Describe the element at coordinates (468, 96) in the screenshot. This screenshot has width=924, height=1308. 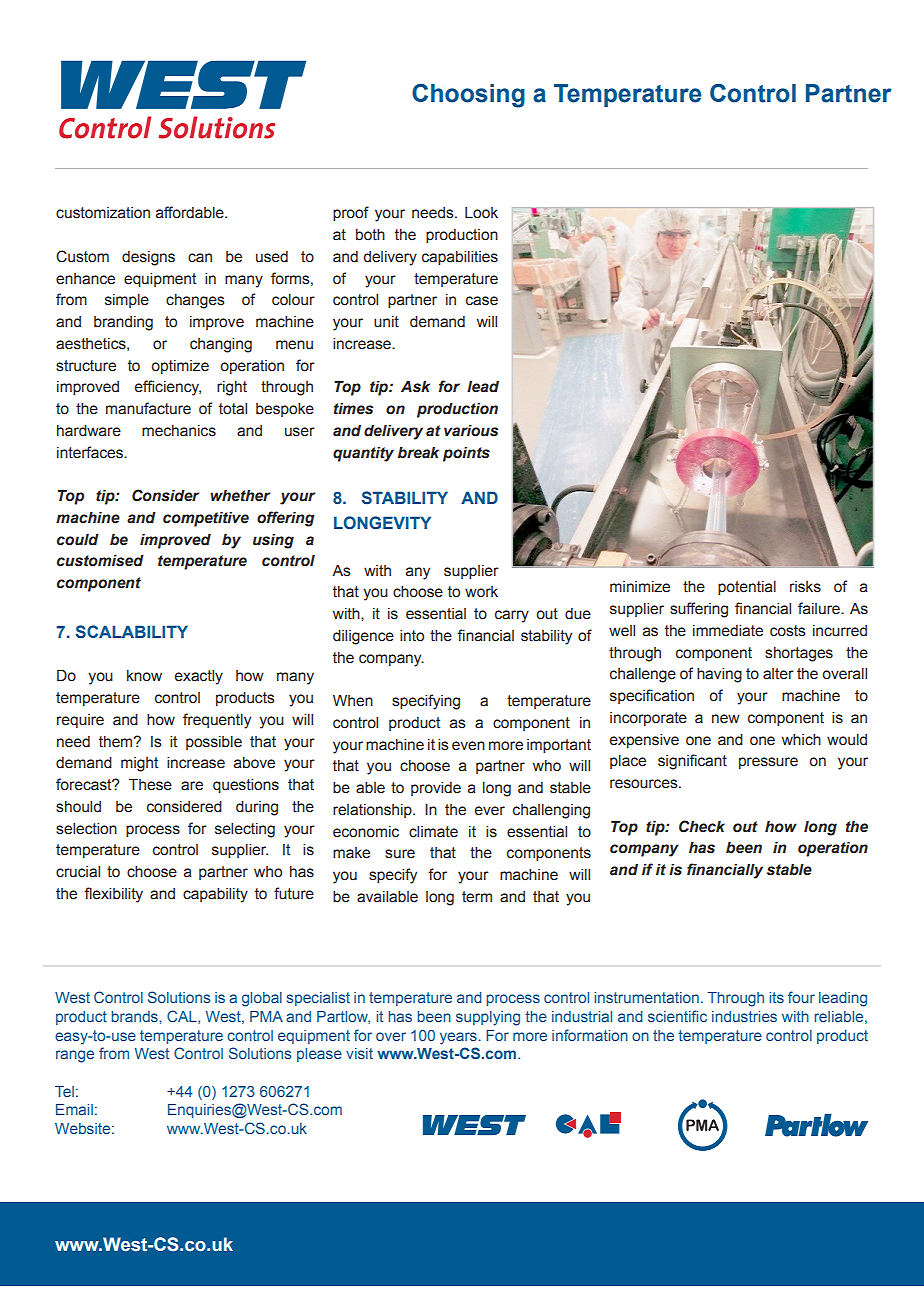
I see `Choosing` at that location.
